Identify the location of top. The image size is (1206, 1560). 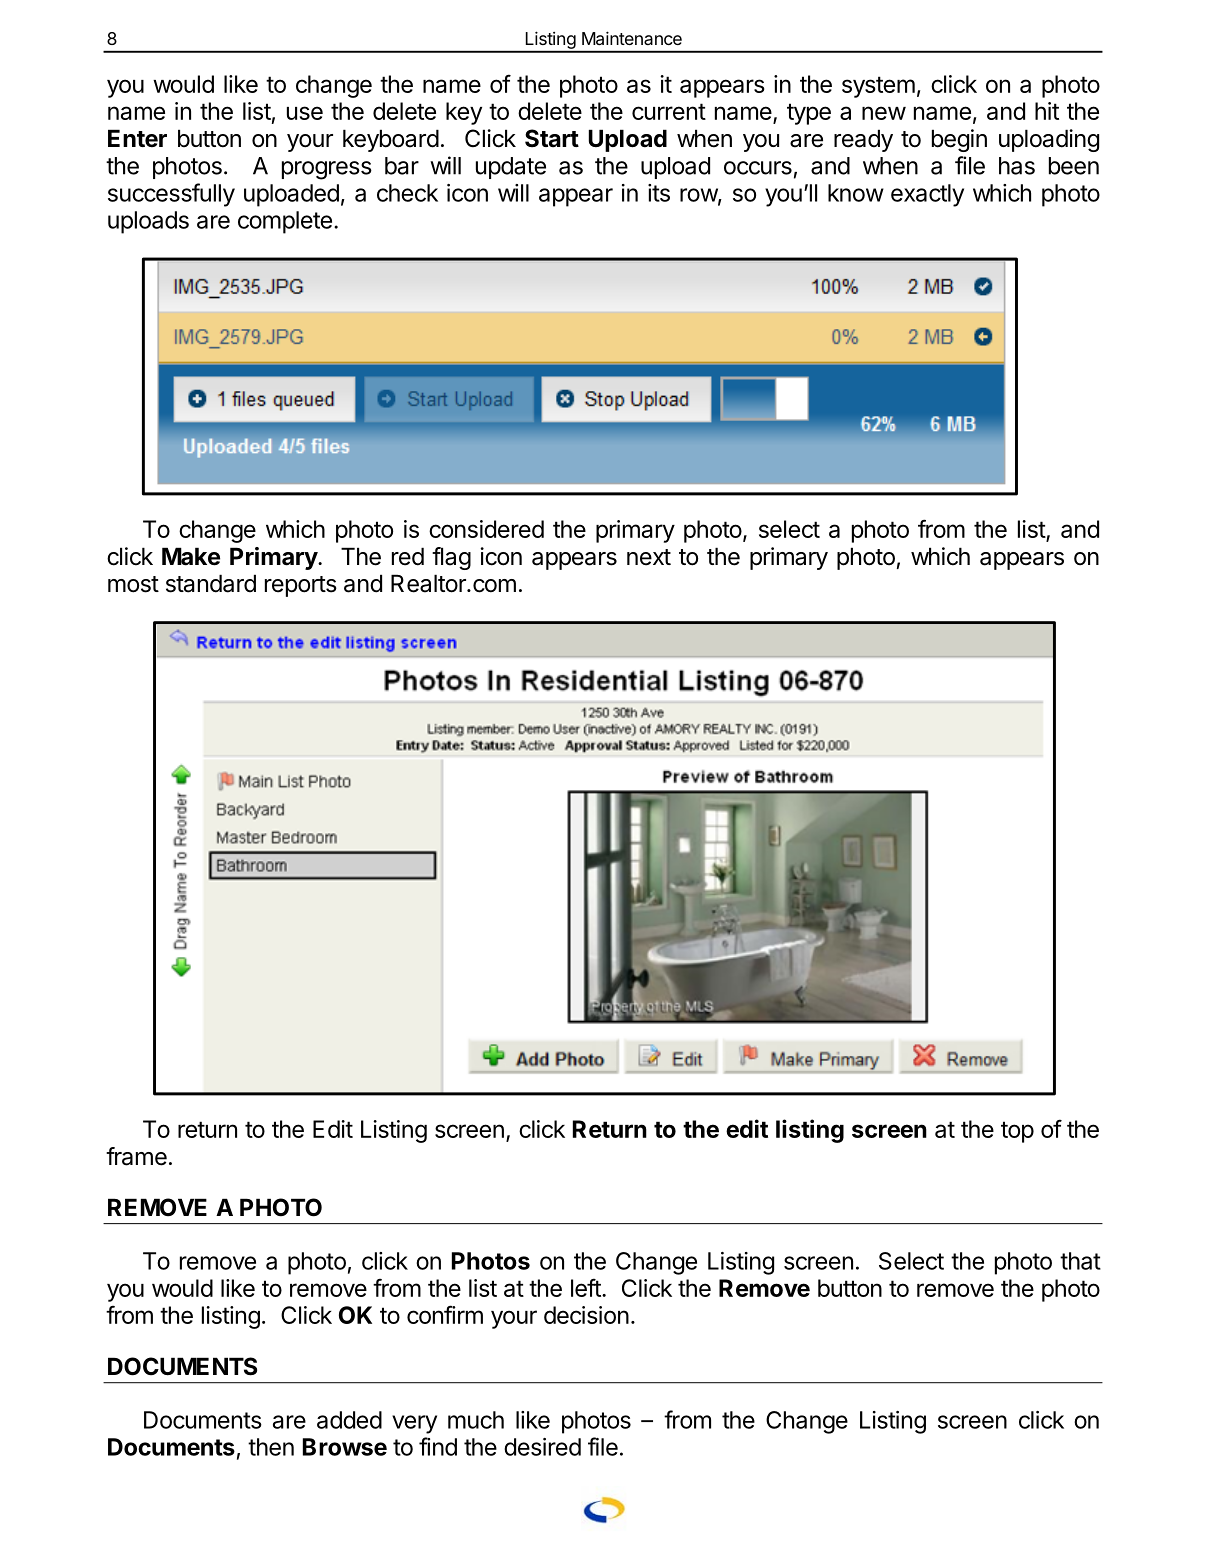
(1017, 1132).
